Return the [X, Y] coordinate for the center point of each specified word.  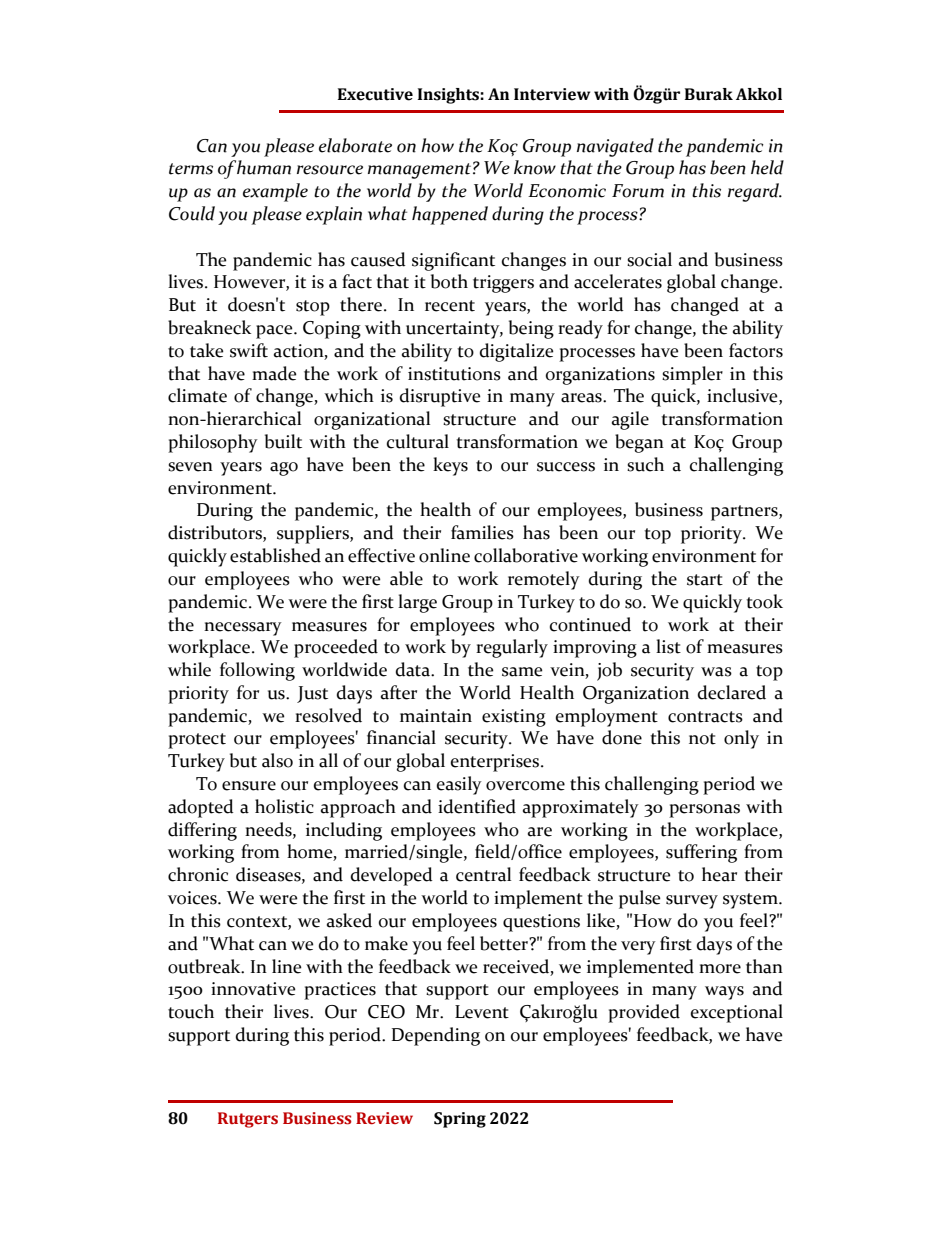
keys [450, 466]
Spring [460, 1120]
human [264, 167]
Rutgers [248, 1120]
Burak [709, 94]
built [283, 441]
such [645, 464]
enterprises [496, 763]
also [277, 760]
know [535, 167]
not [702, 739]
